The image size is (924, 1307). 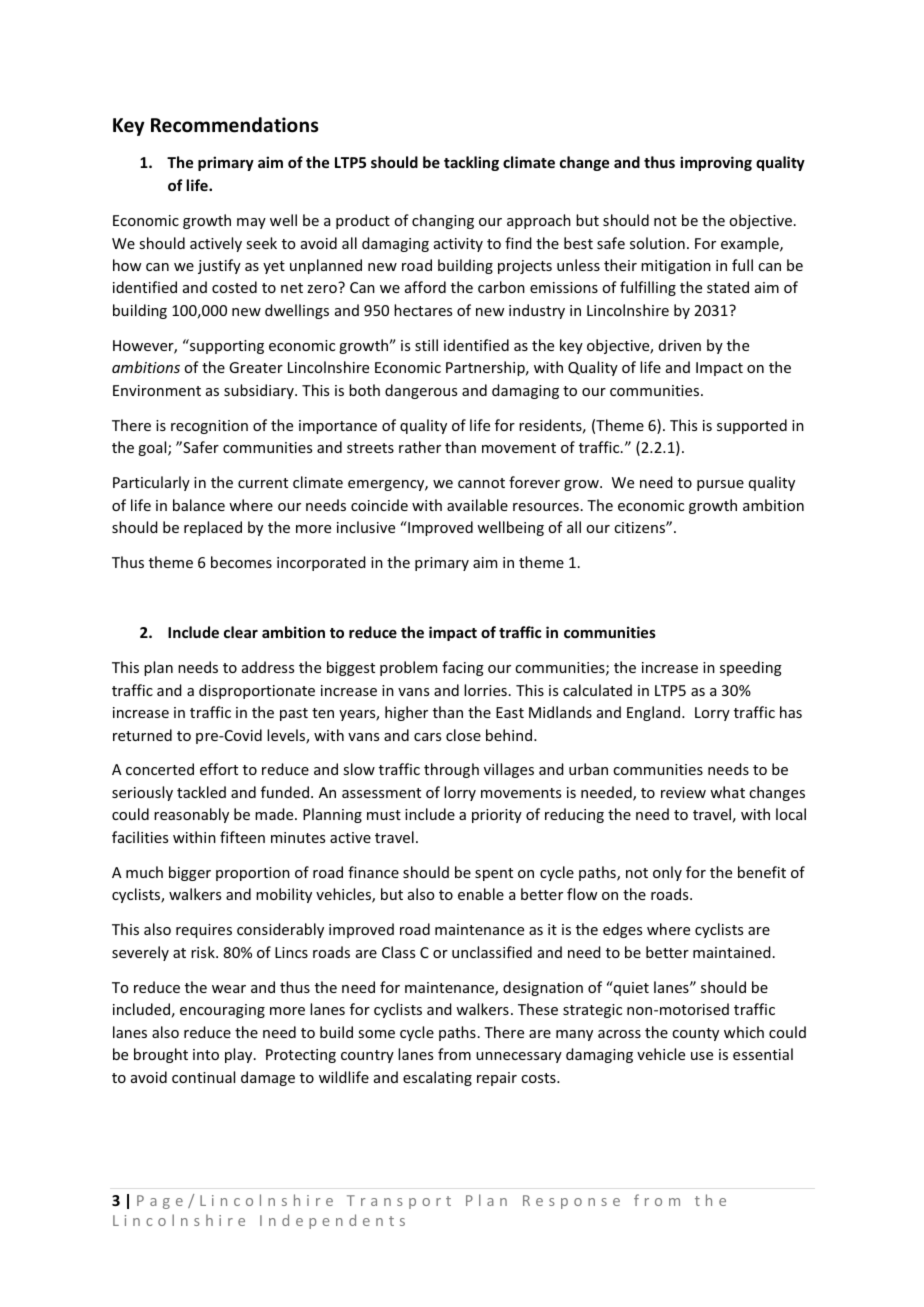 What do you see at coordinates (497, 816) in the page?
I see `priority` at bounding box center [497, 816].
